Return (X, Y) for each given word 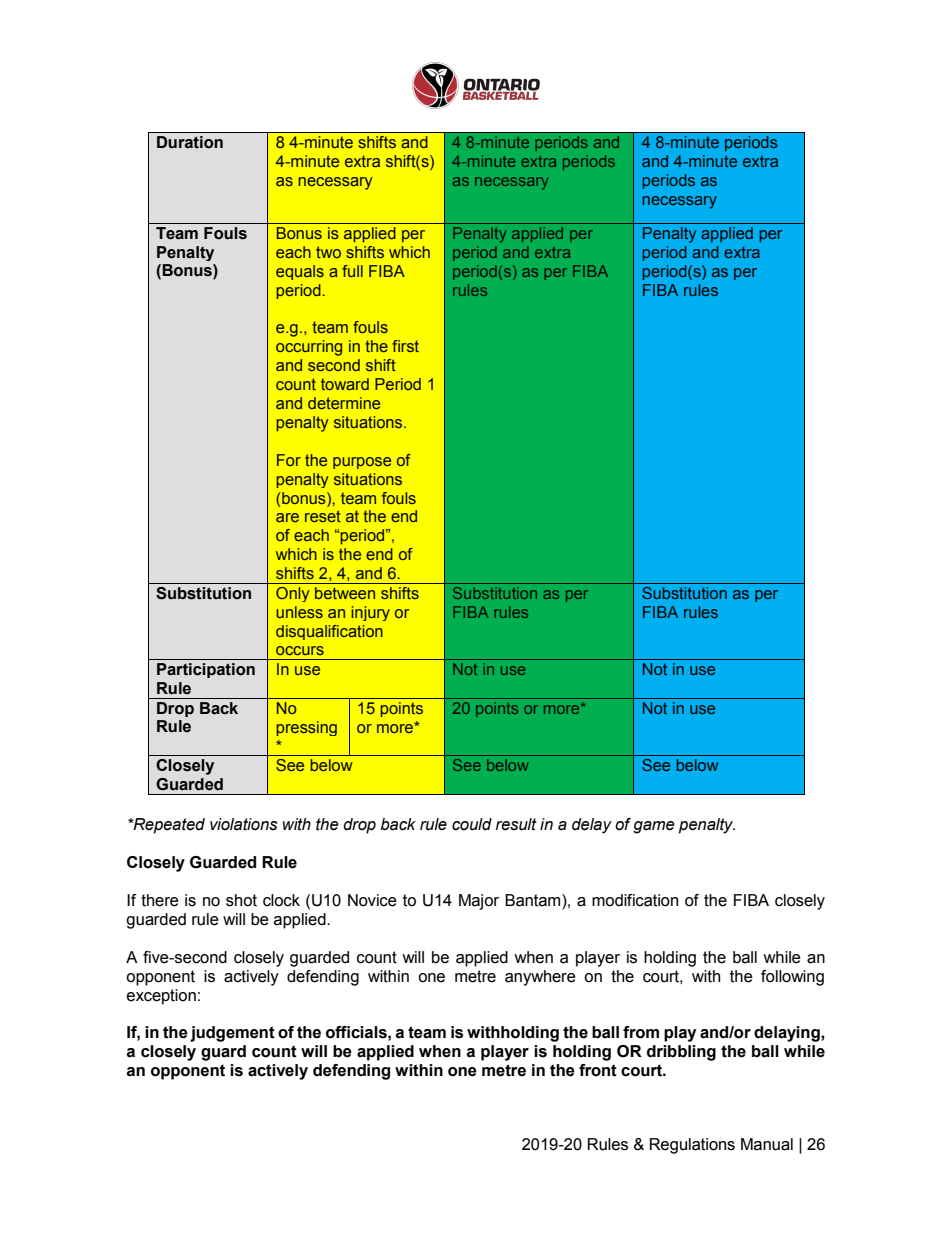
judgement (232, 1034)
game (654, 827)
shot (241, 900)
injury (370, 613)
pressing (306, 728)
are (287, 517)
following (792, 978)
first (405, 346)
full (352, 271)
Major (479, 902)
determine (344, 403)
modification (635, 900)
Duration (190, 142)
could (472, 824)
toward (345, 384)
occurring (309, 348)
